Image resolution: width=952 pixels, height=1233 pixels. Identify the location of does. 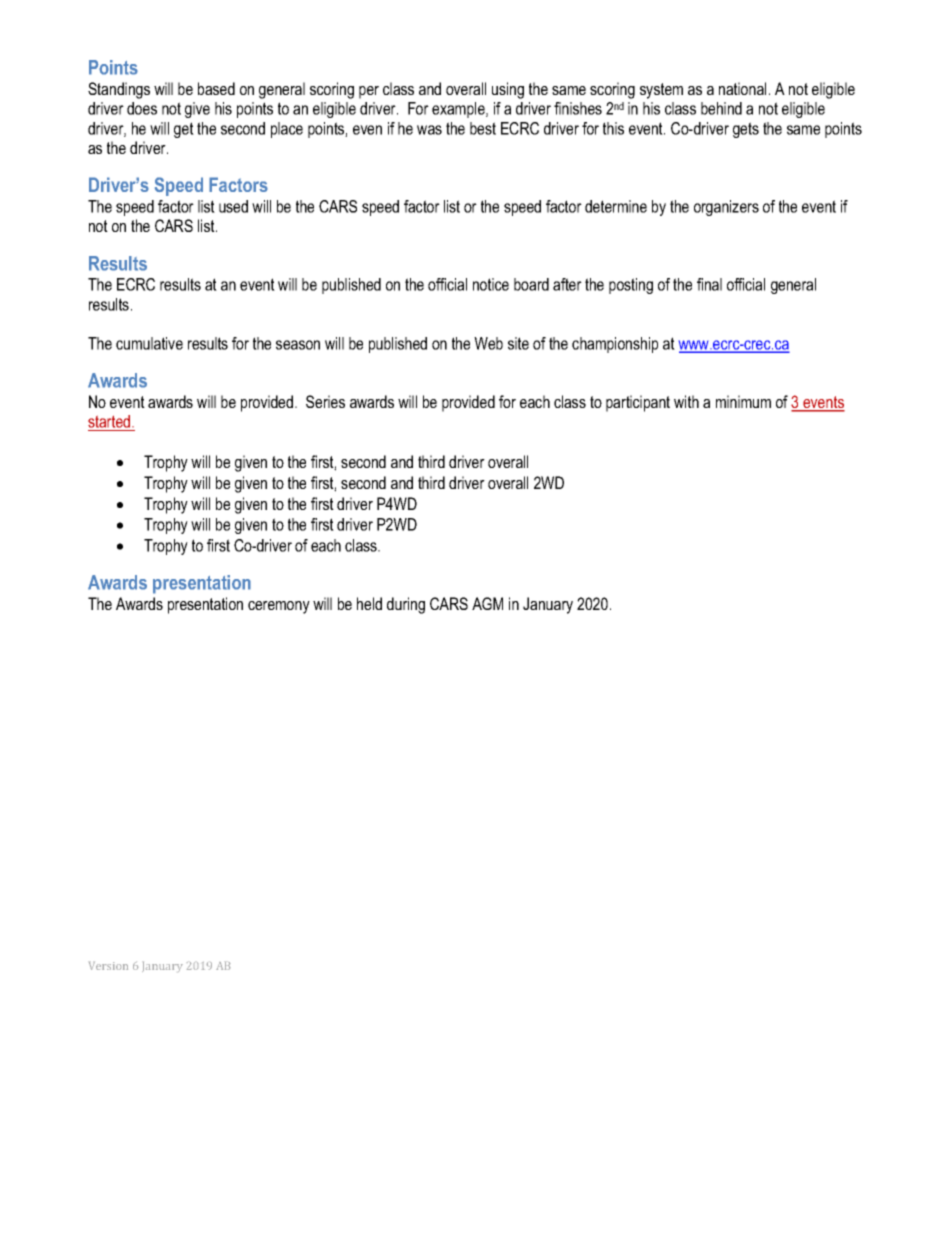
(142, 108).
